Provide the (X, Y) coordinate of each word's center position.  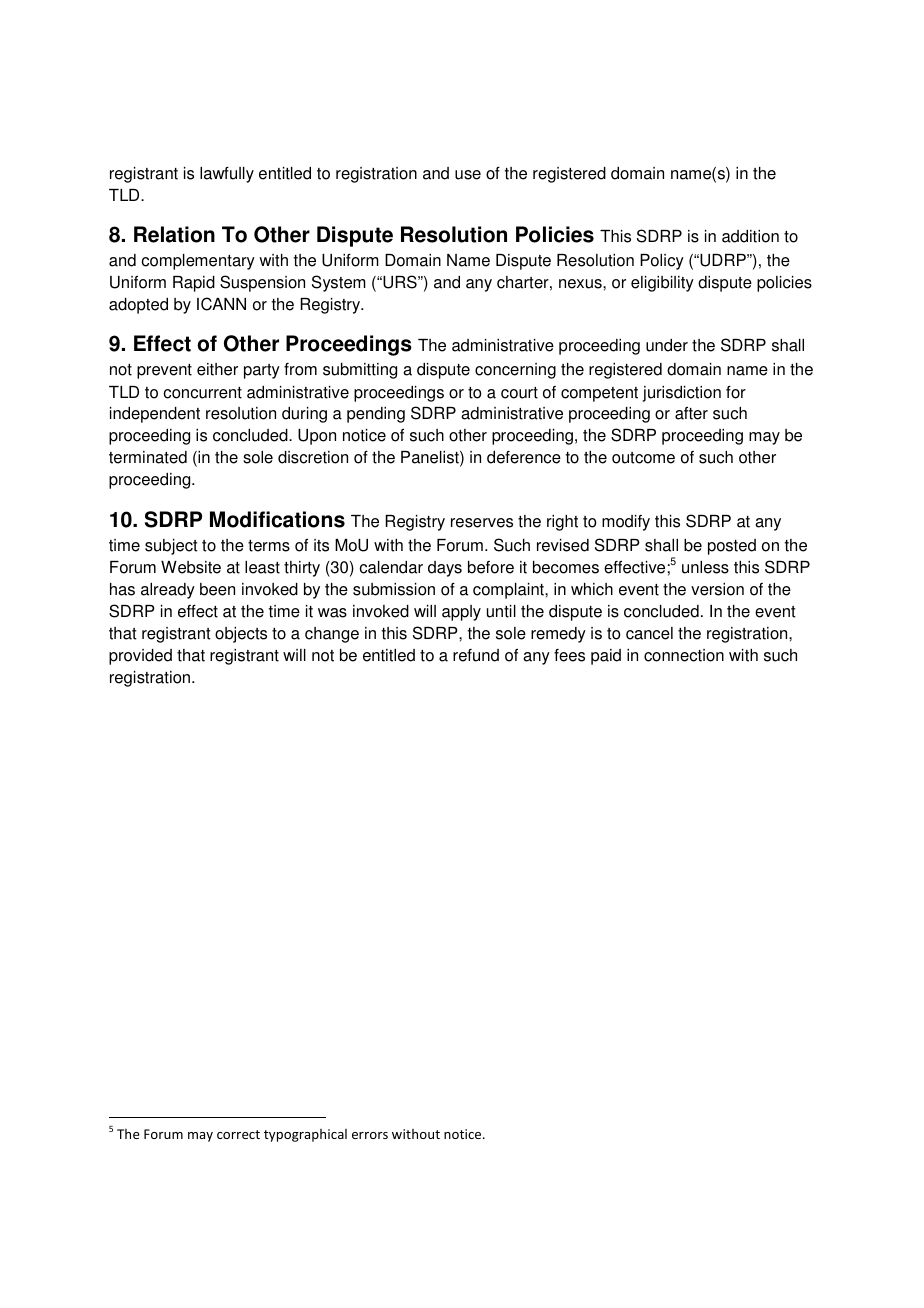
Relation (174, 234)
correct (238, 1134)
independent (155, 415)
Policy (662, 262)
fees (569, 655)
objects (241, 635)
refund (476, 655)
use (468, 175)
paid (606, 657)
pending (376, 415)
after (691, 413)
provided (140, 657)
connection (684, 655)
